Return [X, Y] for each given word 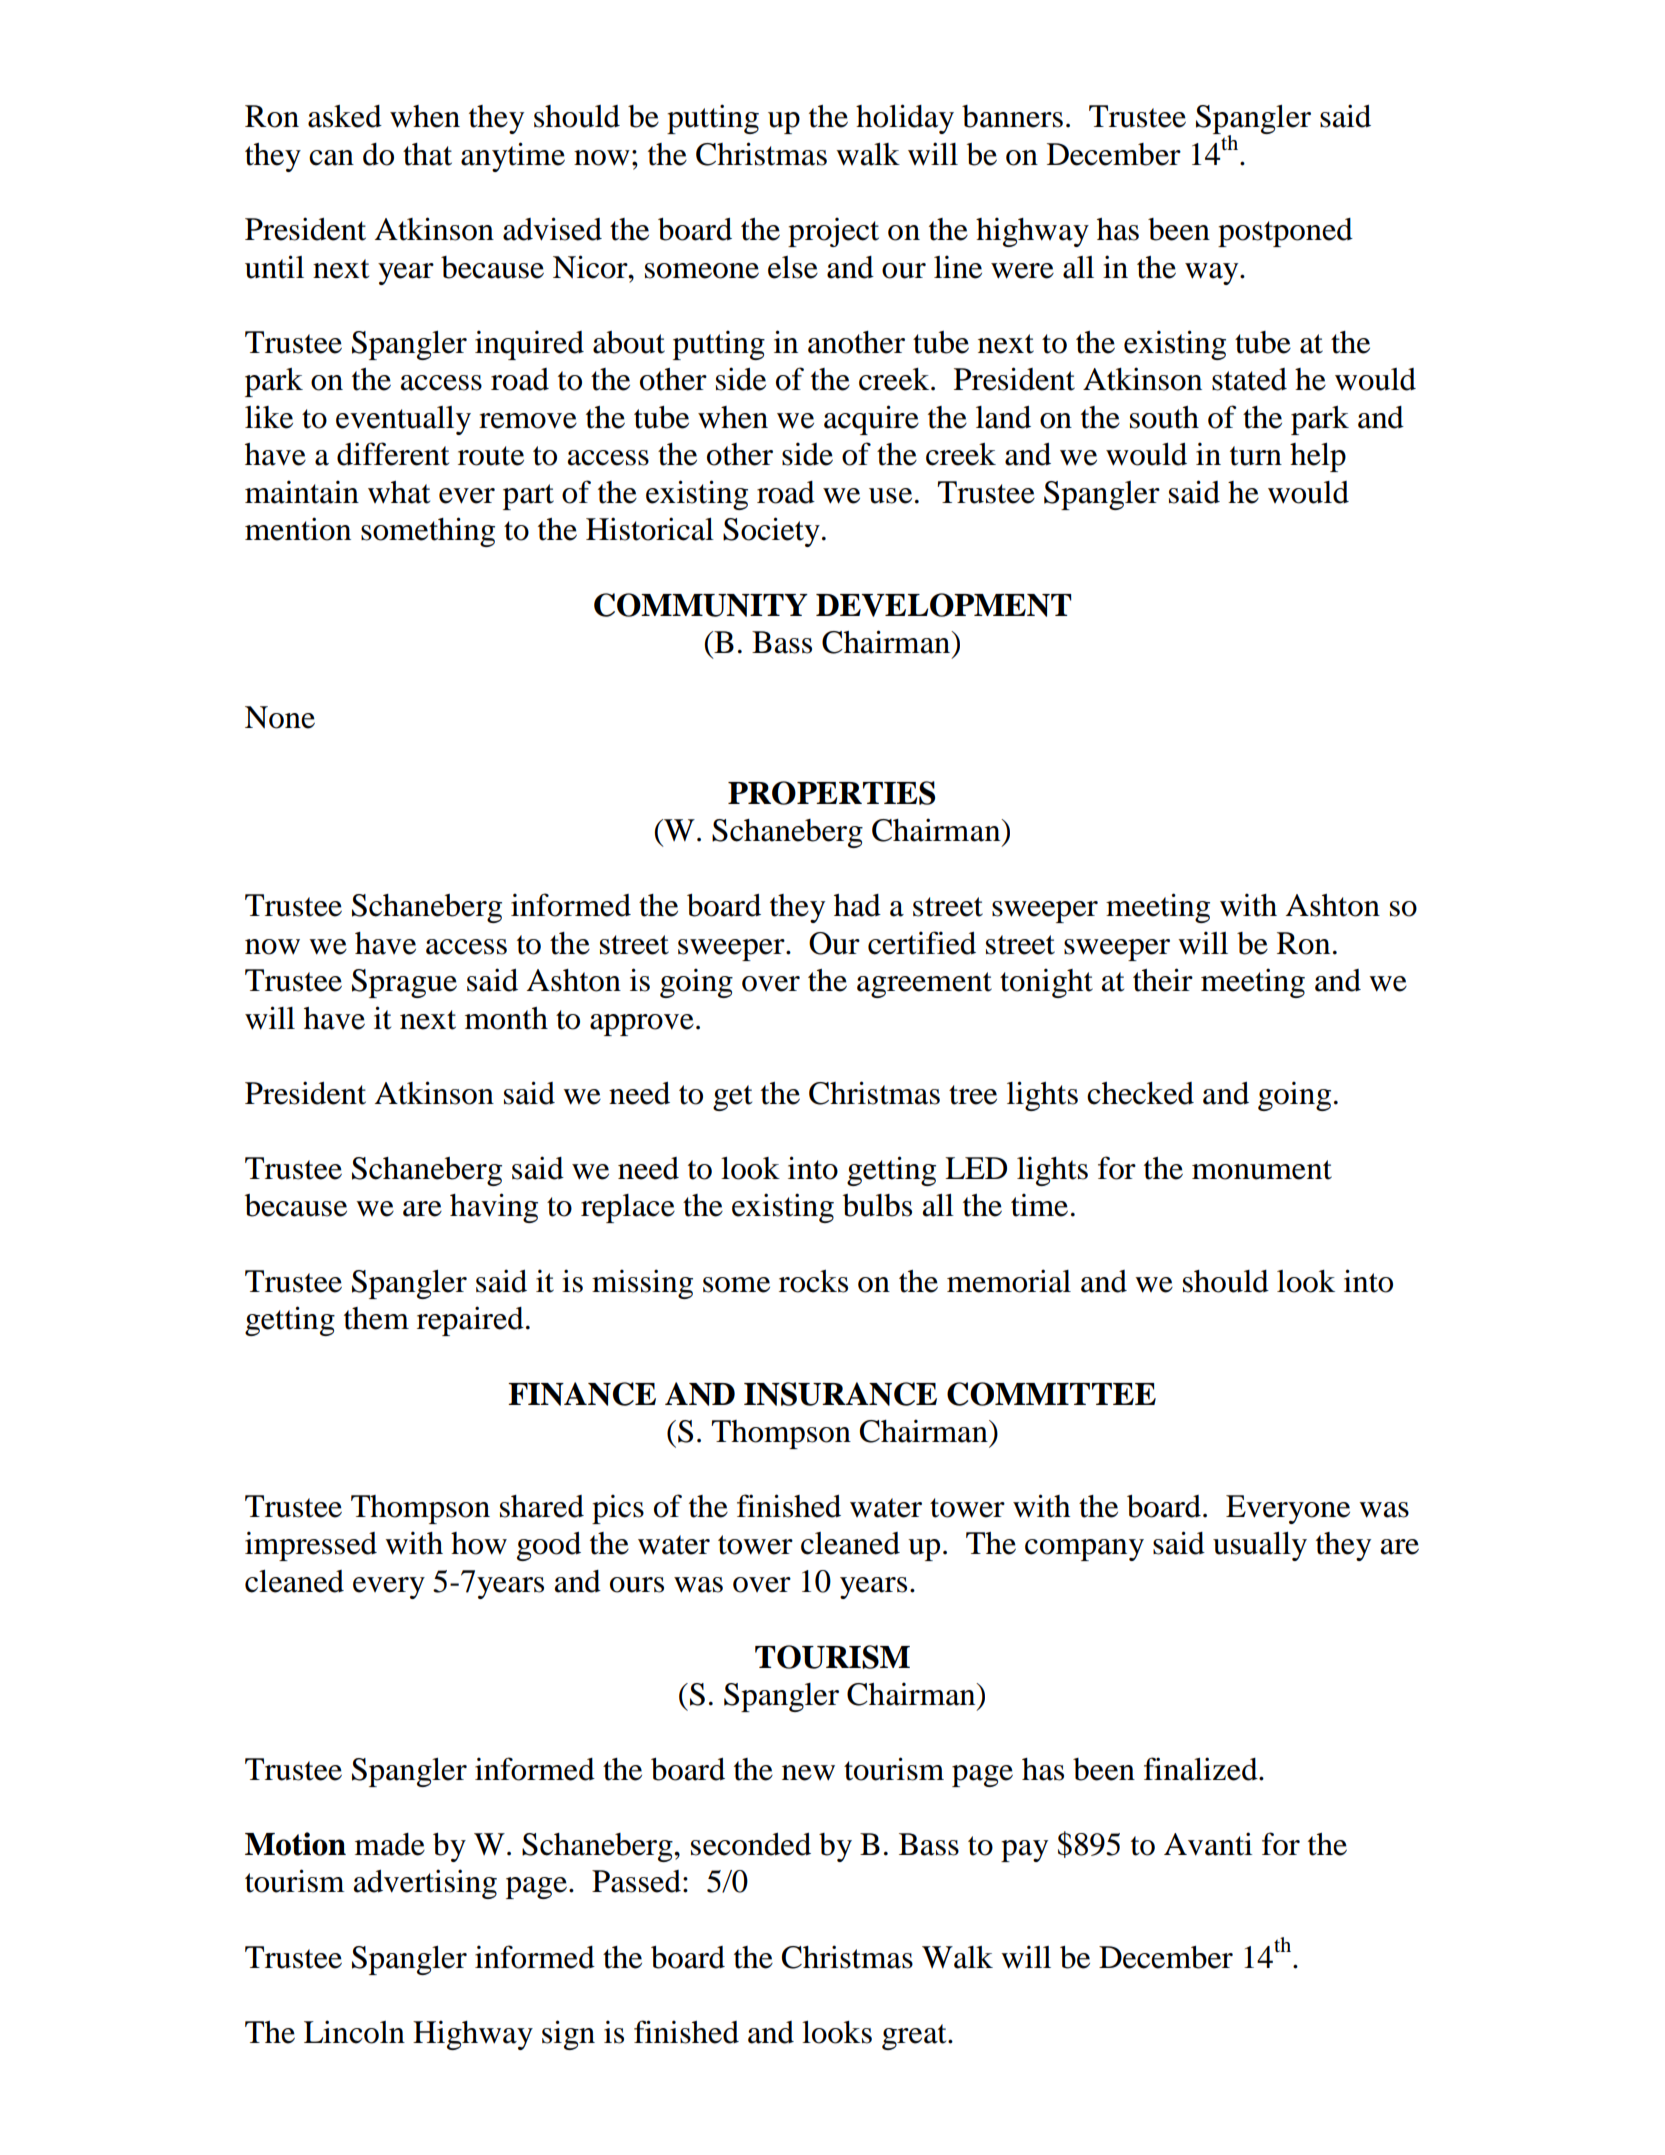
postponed [1285, 232]
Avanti [1208, 1844]
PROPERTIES [831, 793]
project [833, 232]
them [376, 1318]
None [280, 717]
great [915, 2037]
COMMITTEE [1051, 1394]
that [427, 154]
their [1163, 980]
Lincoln [354, 2032]
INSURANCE [840, 1394]
